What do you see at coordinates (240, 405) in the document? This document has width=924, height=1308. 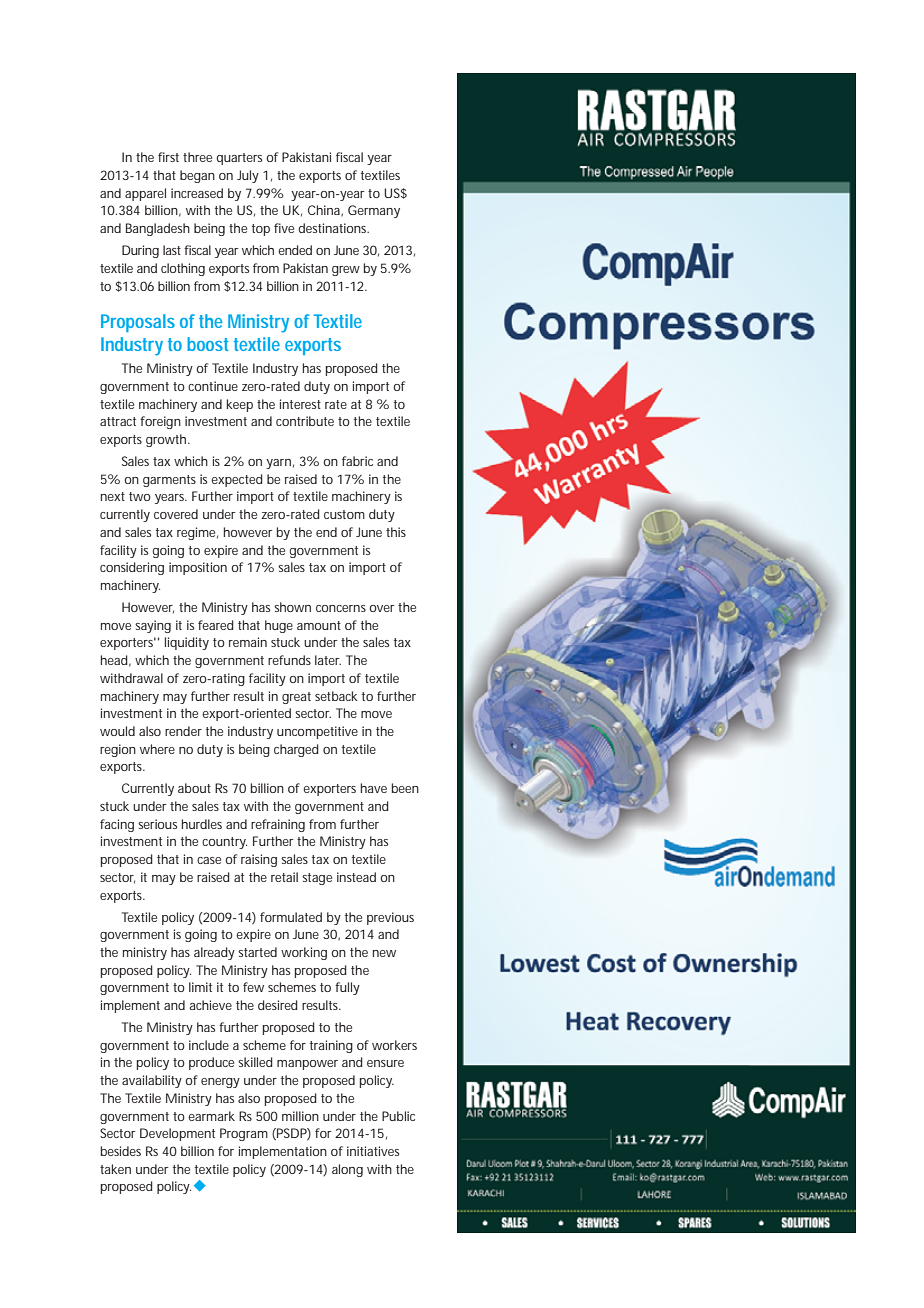 I see `keep` at bounding box center [240, 405].
